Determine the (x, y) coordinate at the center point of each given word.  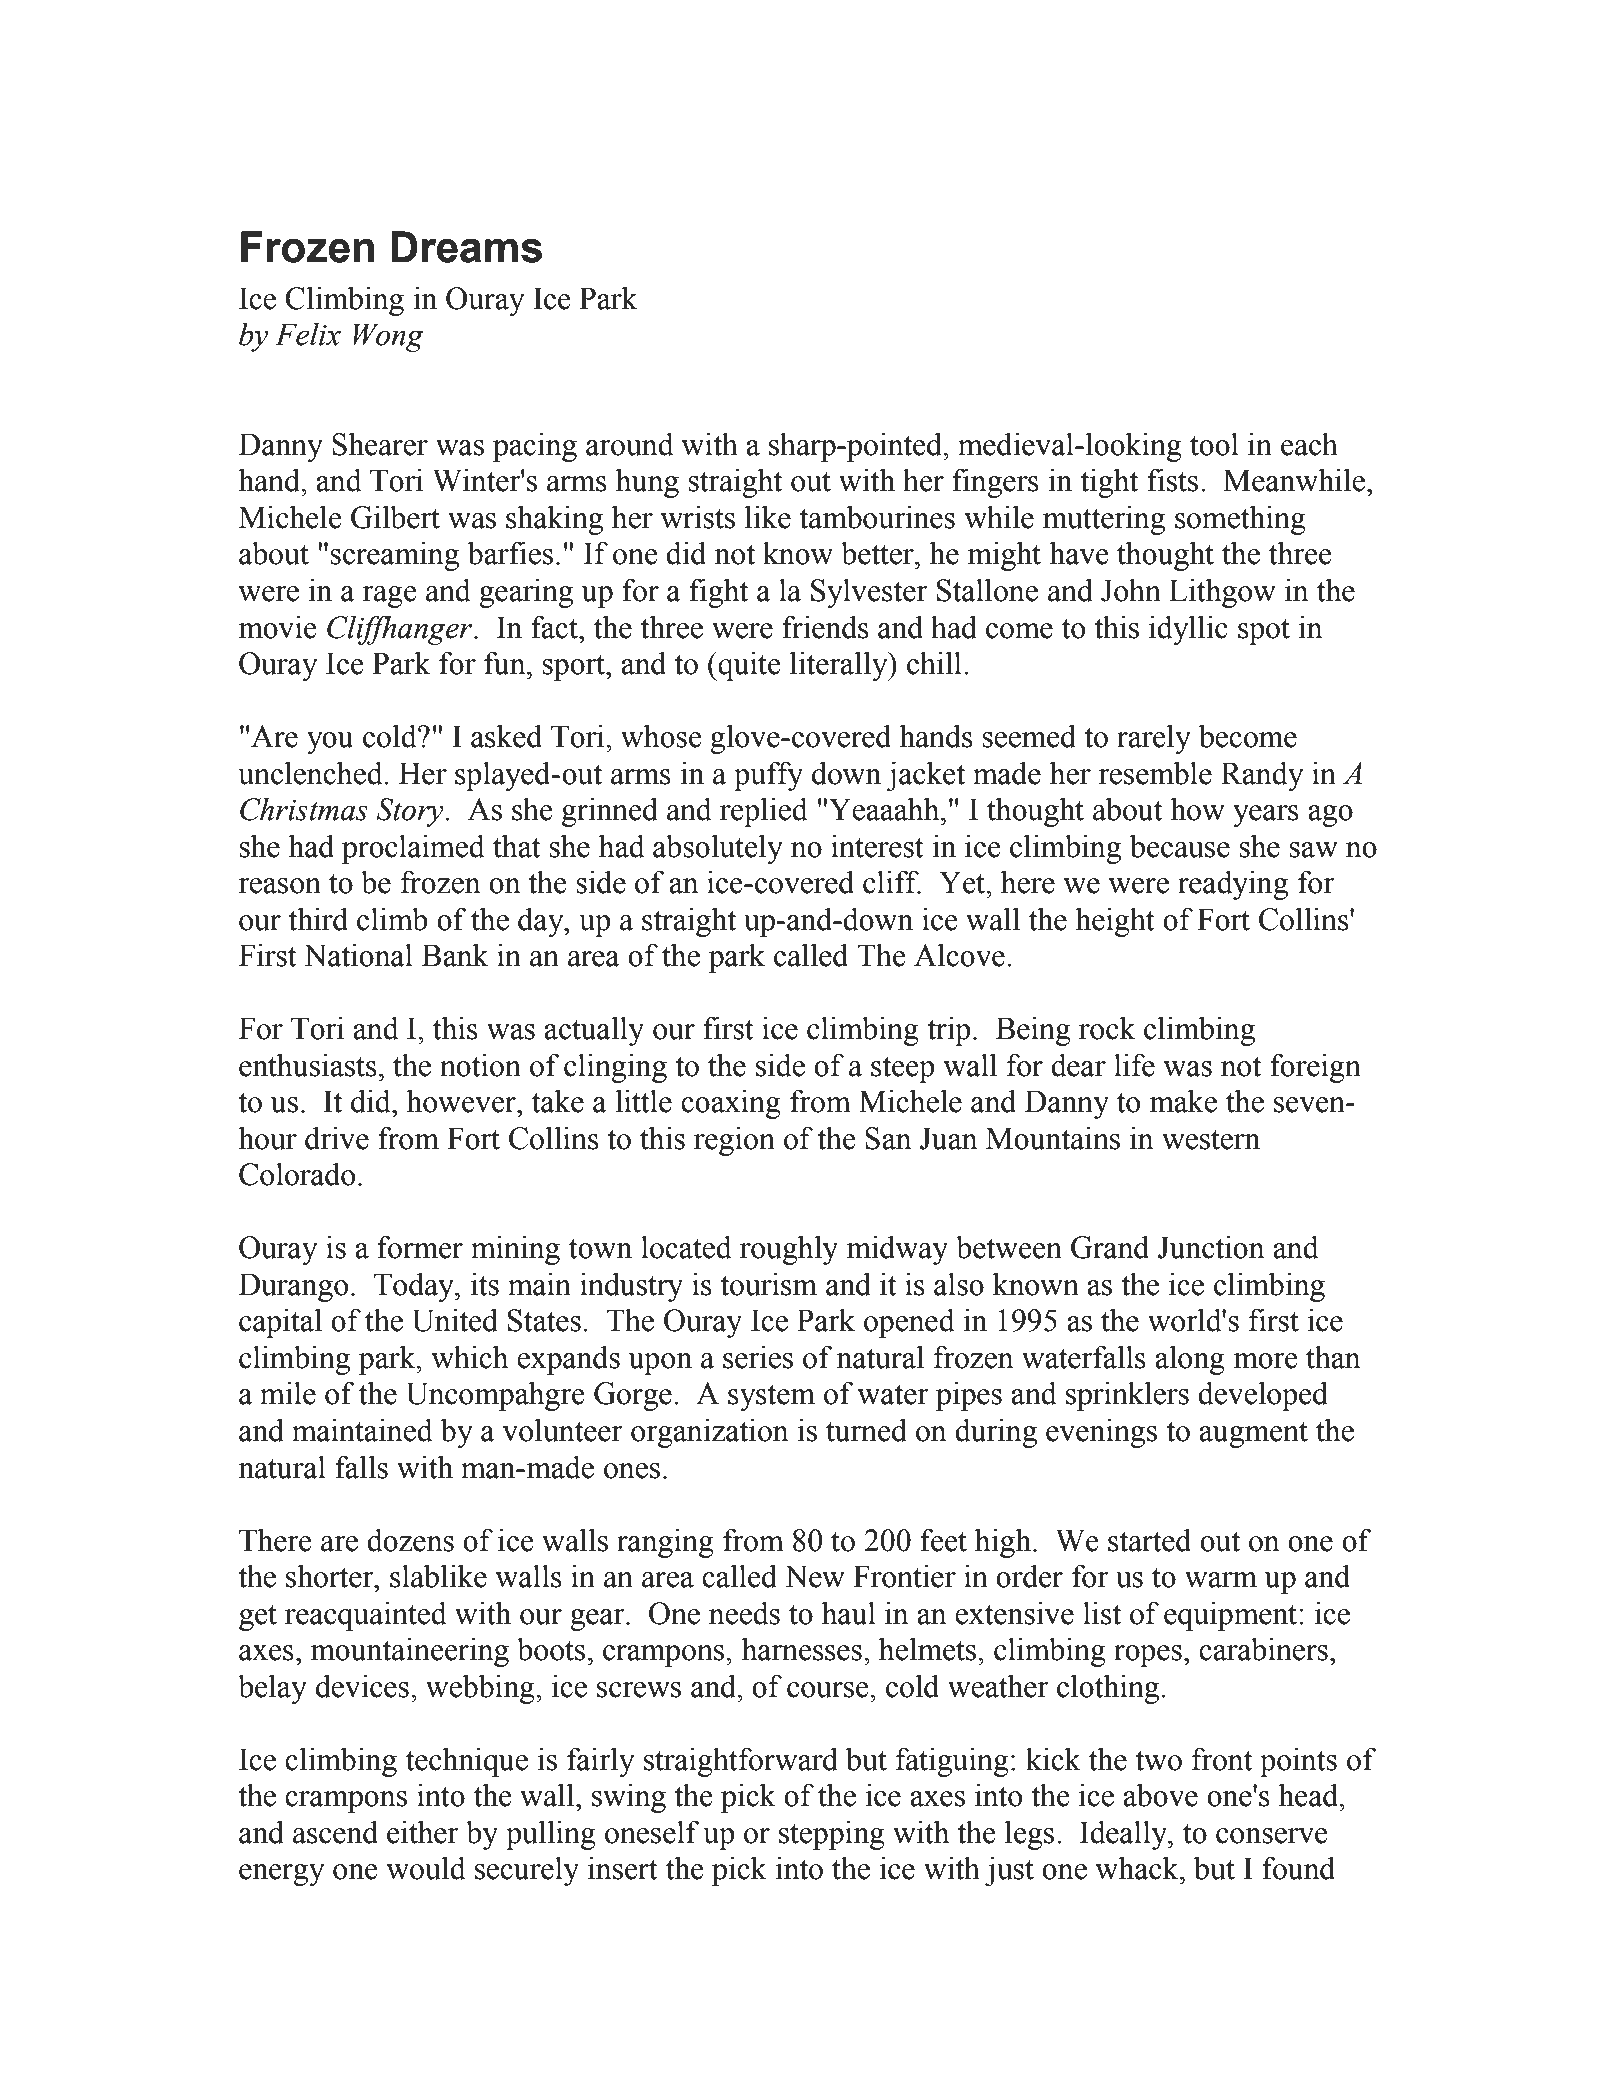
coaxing (731, 1104)
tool (1214, 444)
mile (288, 1393)
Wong (388, 337)
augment (1253, 1435)
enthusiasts (308, 1065)
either (422, 1832)
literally (840, 666)
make (1183, 1101)
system (771, 1398)
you (330, 743)
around (630, 444)
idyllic (1188, 630)
